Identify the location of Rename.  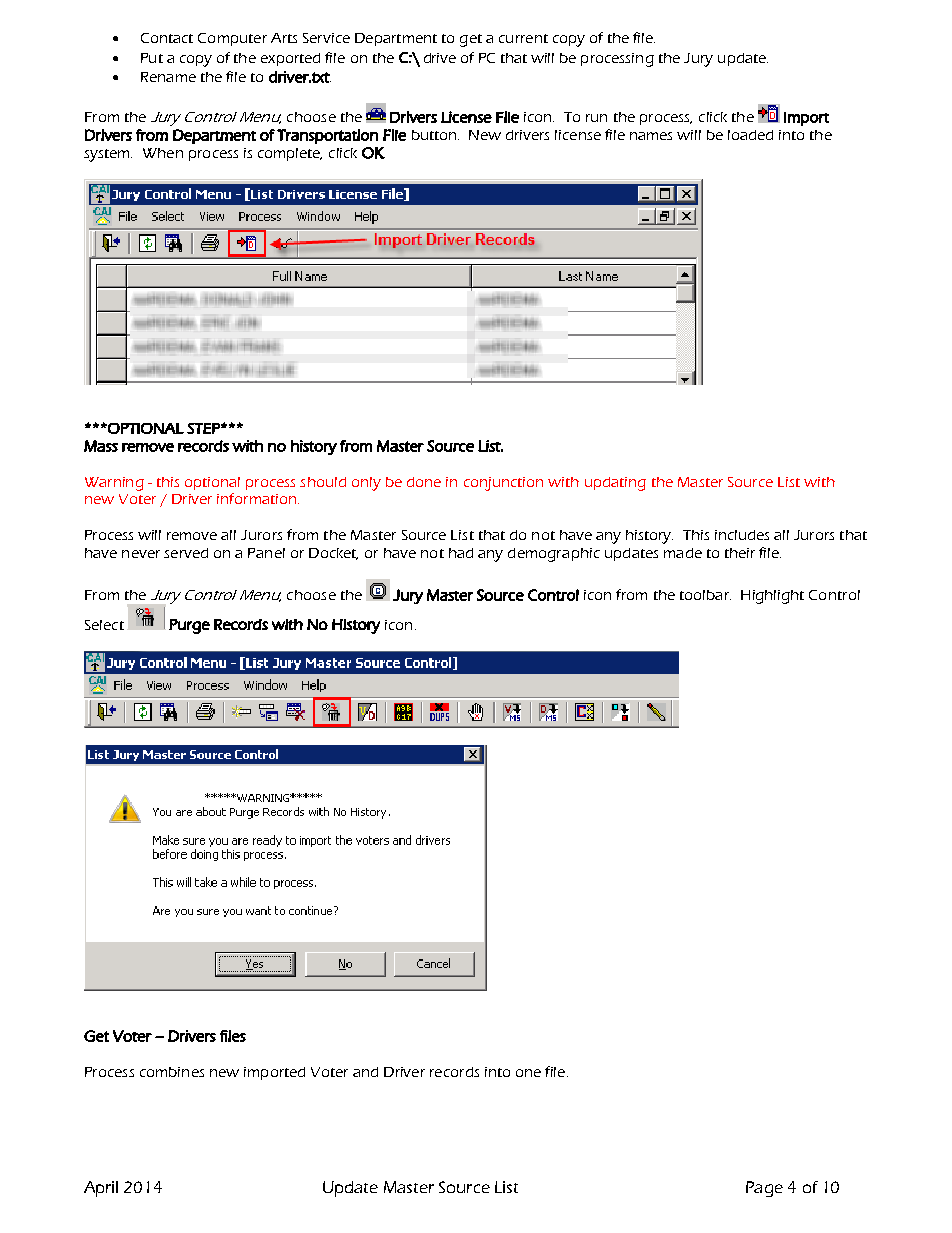
(168, 77).
